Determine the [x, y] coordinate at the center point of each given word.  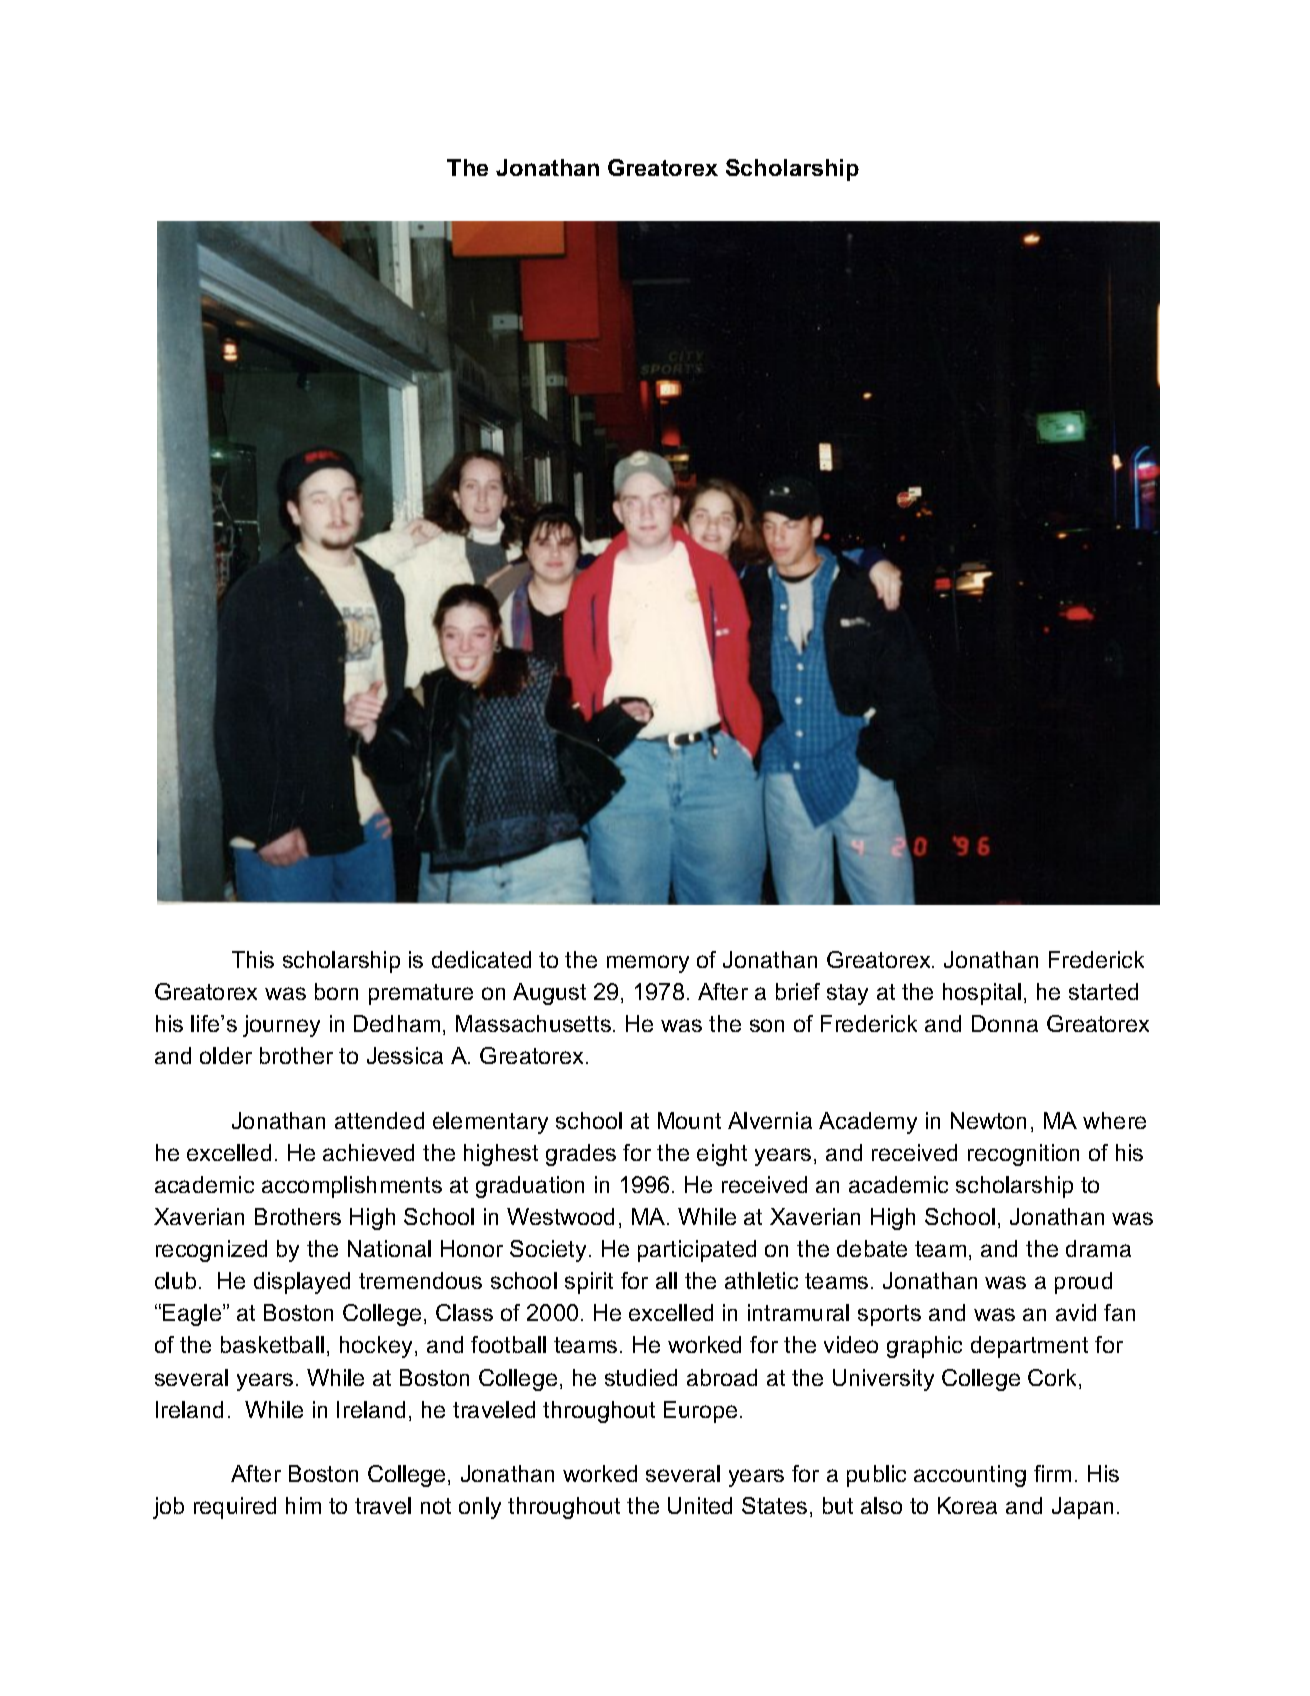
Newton [988, 1120]
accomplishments [352, 1187]
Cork [1054, 1379]
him [303, 1505]
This [253, 959]
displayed [302, 1283]
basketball [272, 1344]
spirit [589, 1283]
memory [648, 964]
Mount [689, 1120]
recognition [1023, 1155]
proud [1083, 1283]
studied [641, 1377]
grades [581, 1155]
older [226, 1055]
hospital [982, 994]
